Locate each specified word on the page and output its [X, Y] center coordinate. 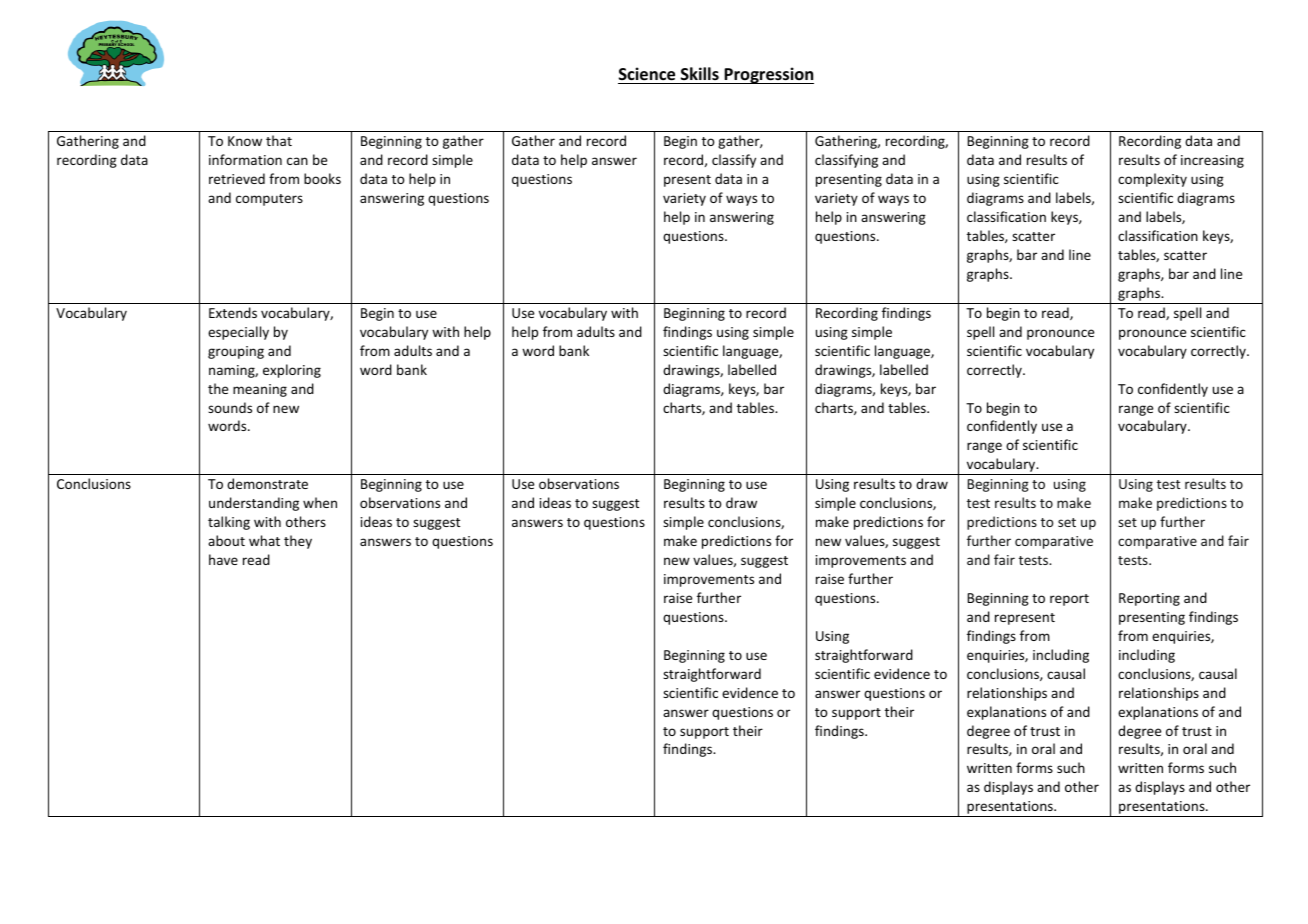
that [279, 140]
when [320, 502]
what [264, 540]
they [298, 542]
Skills [700, 73]
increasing [1212, 161]
